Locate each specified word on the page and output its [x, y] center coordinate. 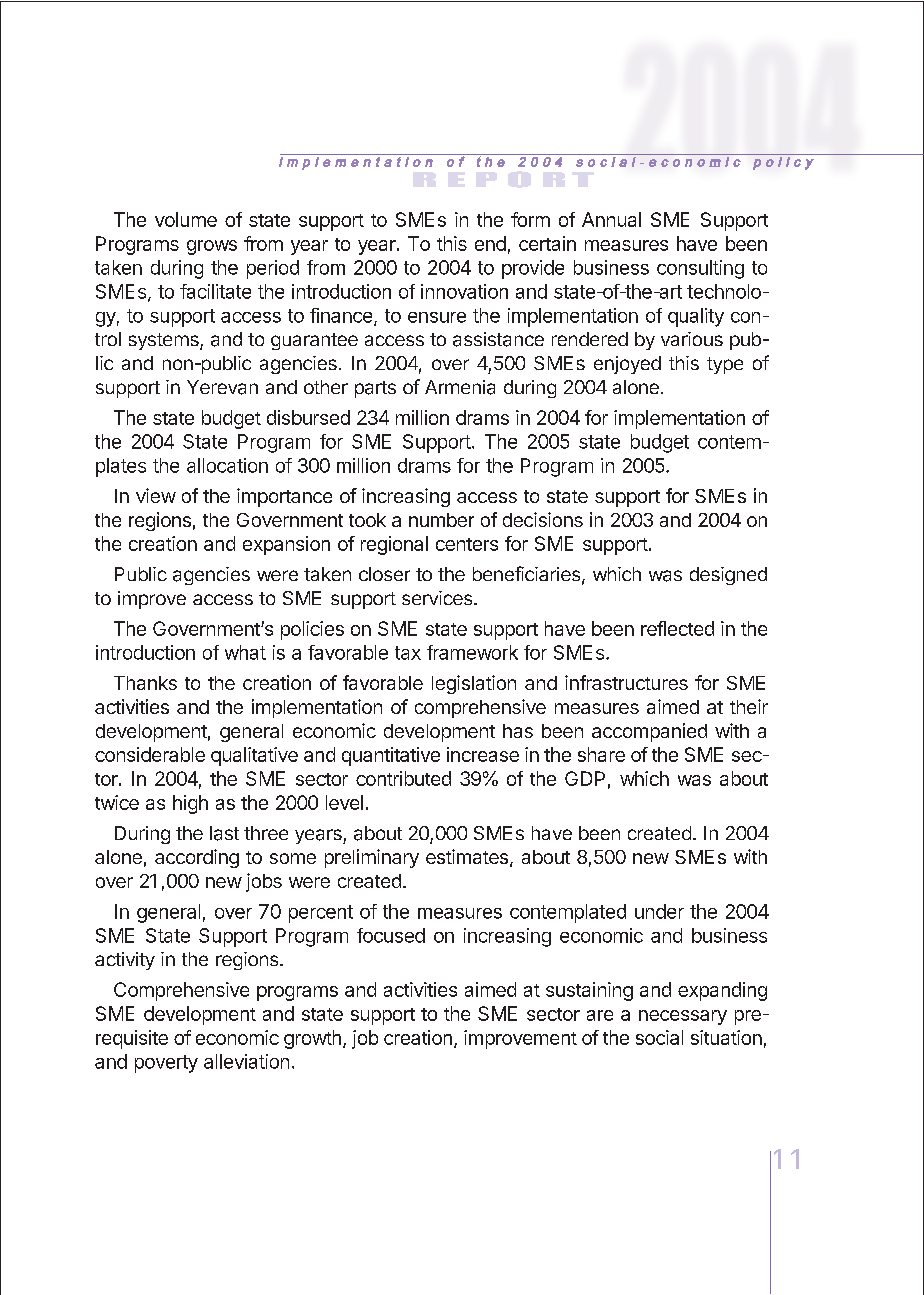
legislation [474, 684]
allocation [227, 465]
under [659, 911]
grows [212, 247]
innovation [464, 291]
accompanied [649, 732]
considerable [150, 754]
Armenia [460, 387]
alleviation [246, 1061]
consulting [700, 269]
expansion [286, 545]
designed [728, 576]
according [197, 858]
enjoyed [627, 365]
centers [467, 544]
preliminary [372, 858]
